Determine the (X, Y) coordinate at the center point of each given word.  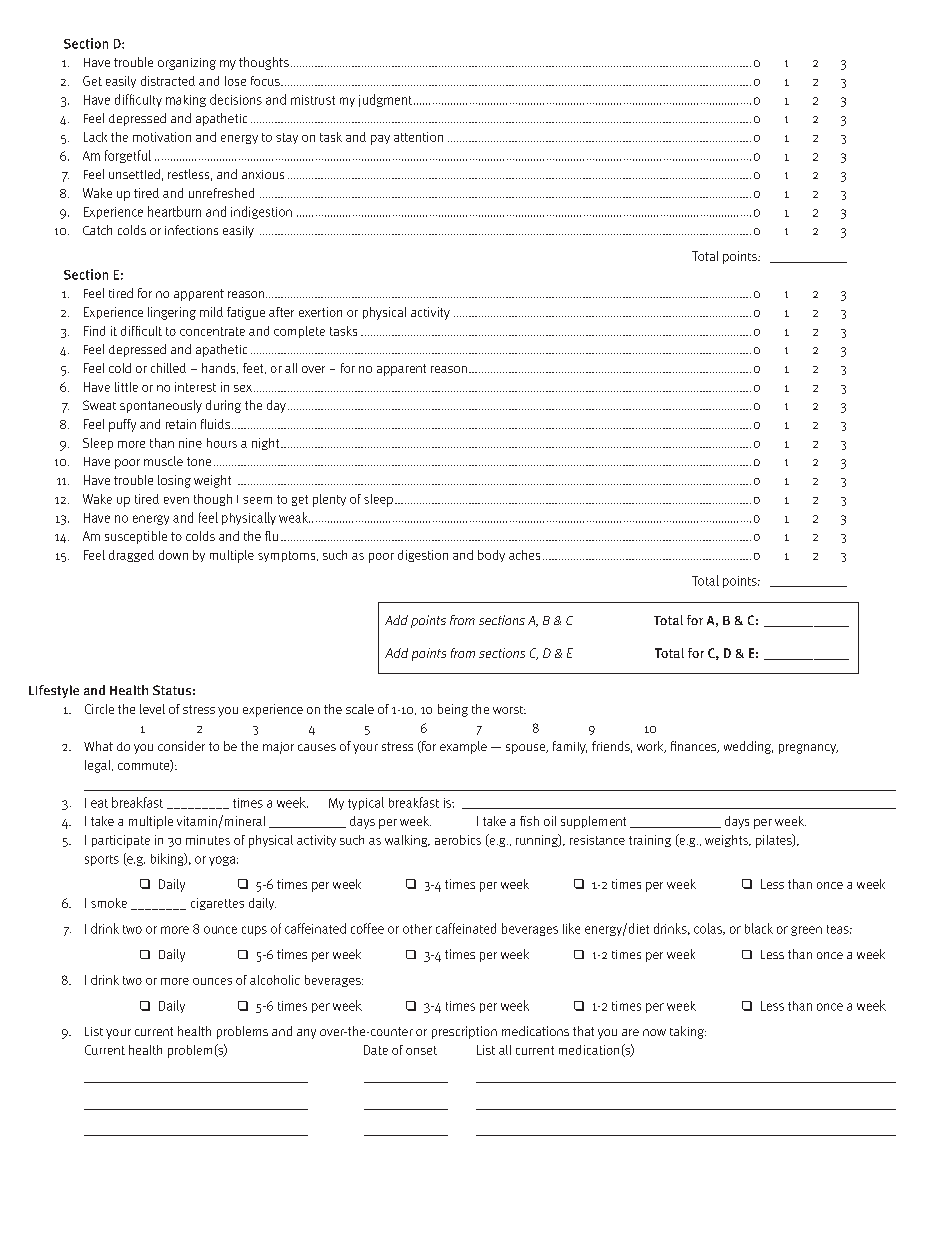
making (186, 101)
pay (380, 140)
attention (418, 137)
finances (695, 747)
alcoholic (275, 980)
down (173, 555)
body (491, 556)
